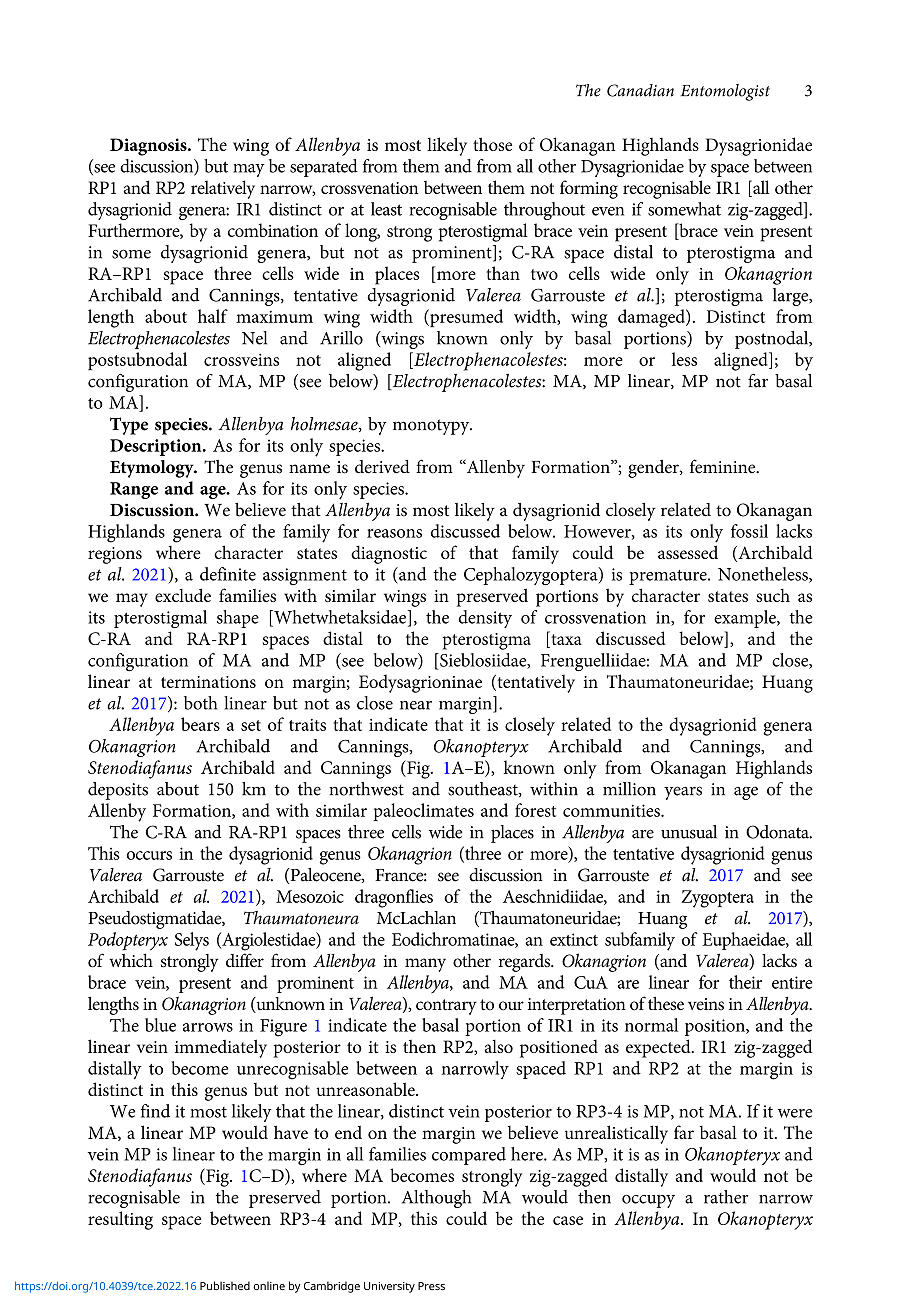  I want to click on Published, so click(225, 1285).
